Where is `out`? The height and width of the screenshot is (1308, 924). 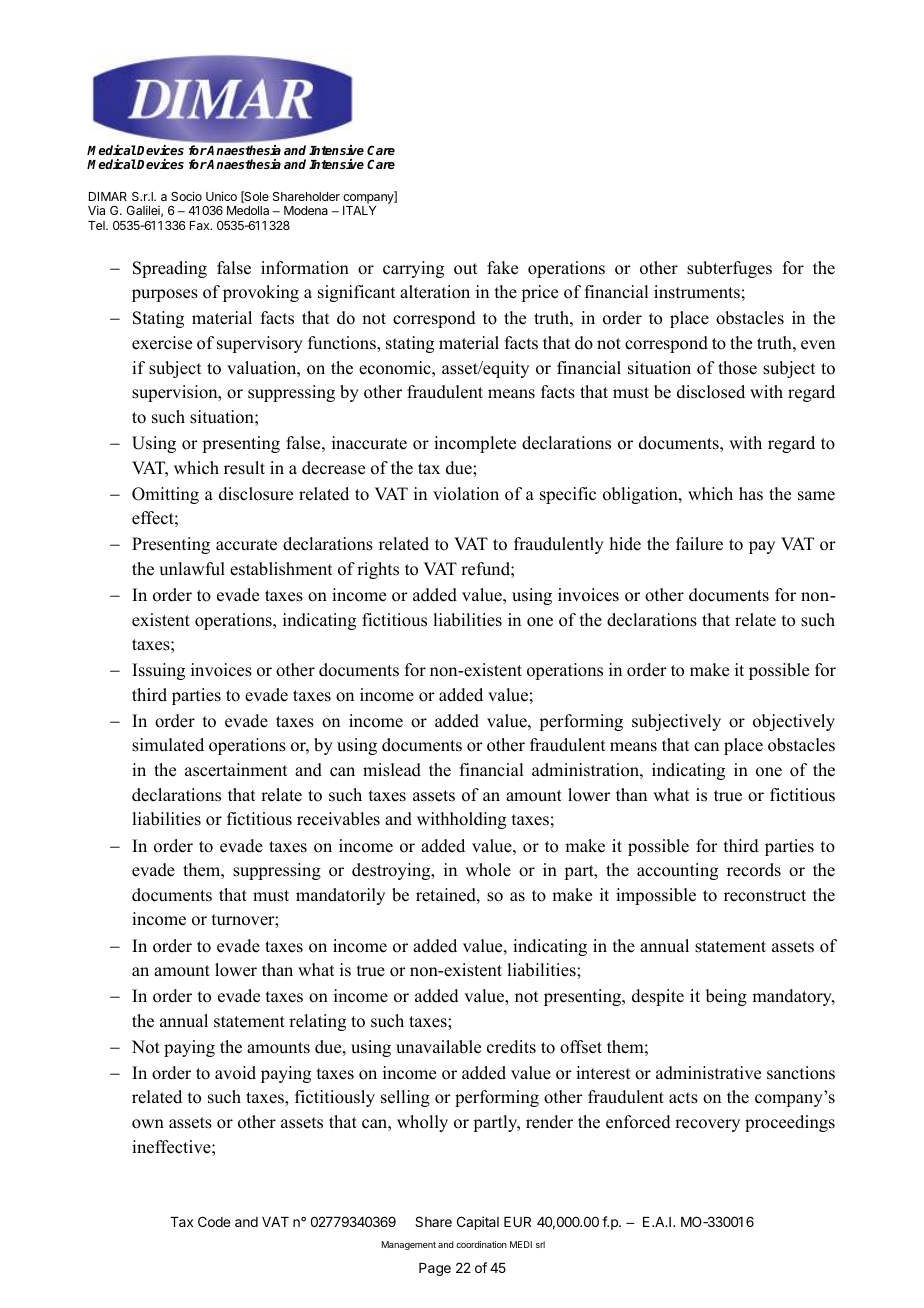 out is located at coordinates (465, 269).
